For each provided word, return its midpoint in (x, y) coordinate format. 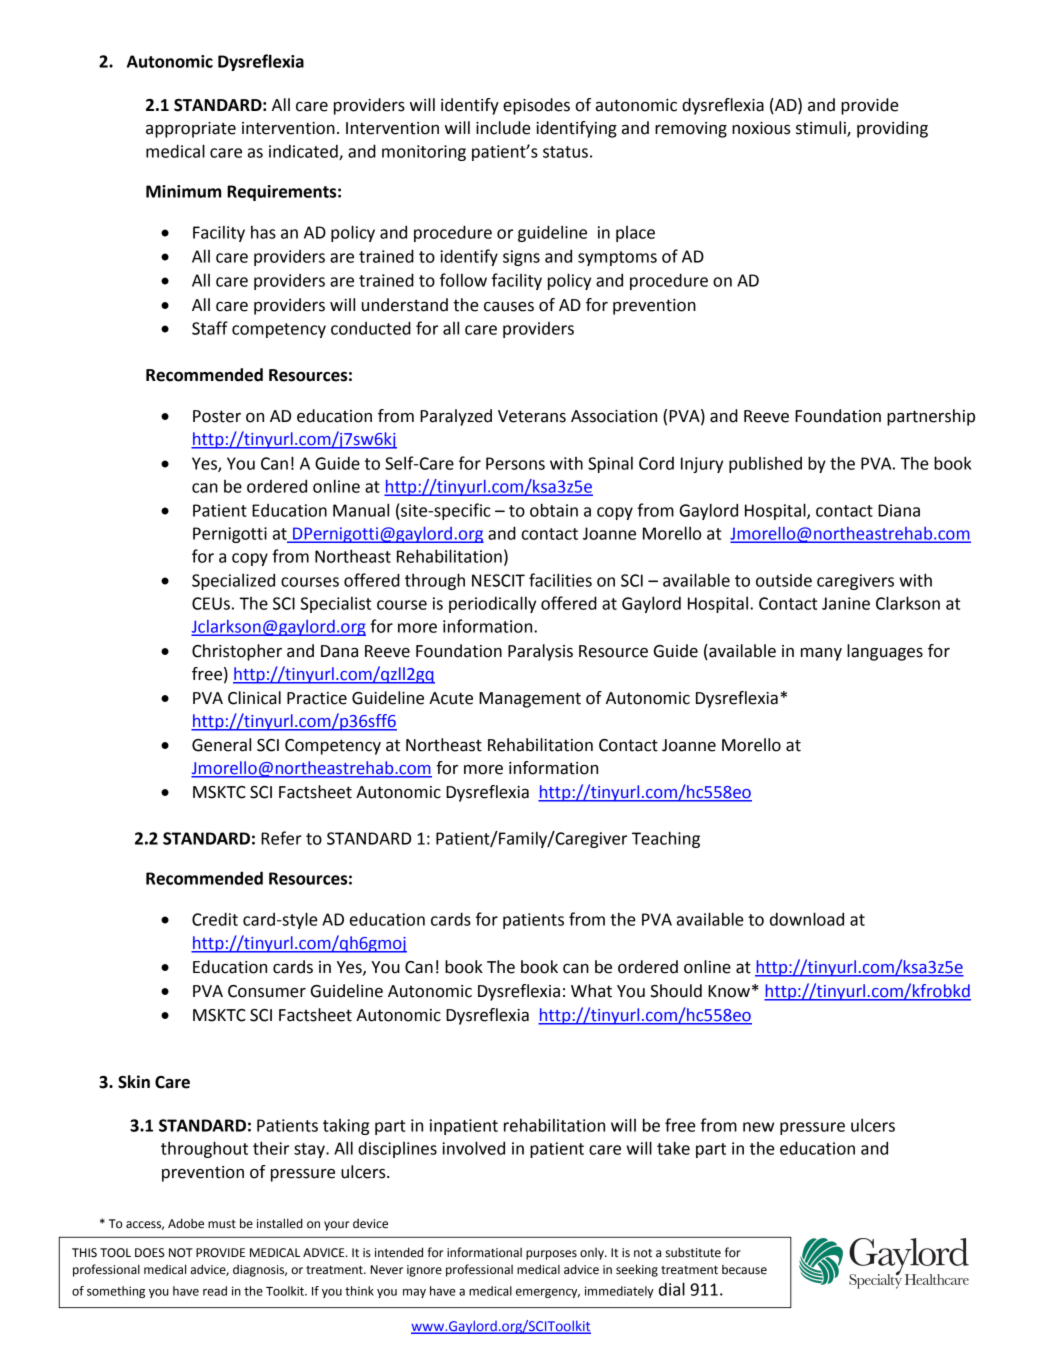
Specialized (233, 581)
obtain (554, 510)
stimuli (822, 129)
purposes (551, 1255)
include (503, 128)
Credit (215, 919)
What (591, 991)
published (765, 465)
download (807, 919)
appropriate (191, 130)
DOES (149, 1253)
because (744, 1270)
